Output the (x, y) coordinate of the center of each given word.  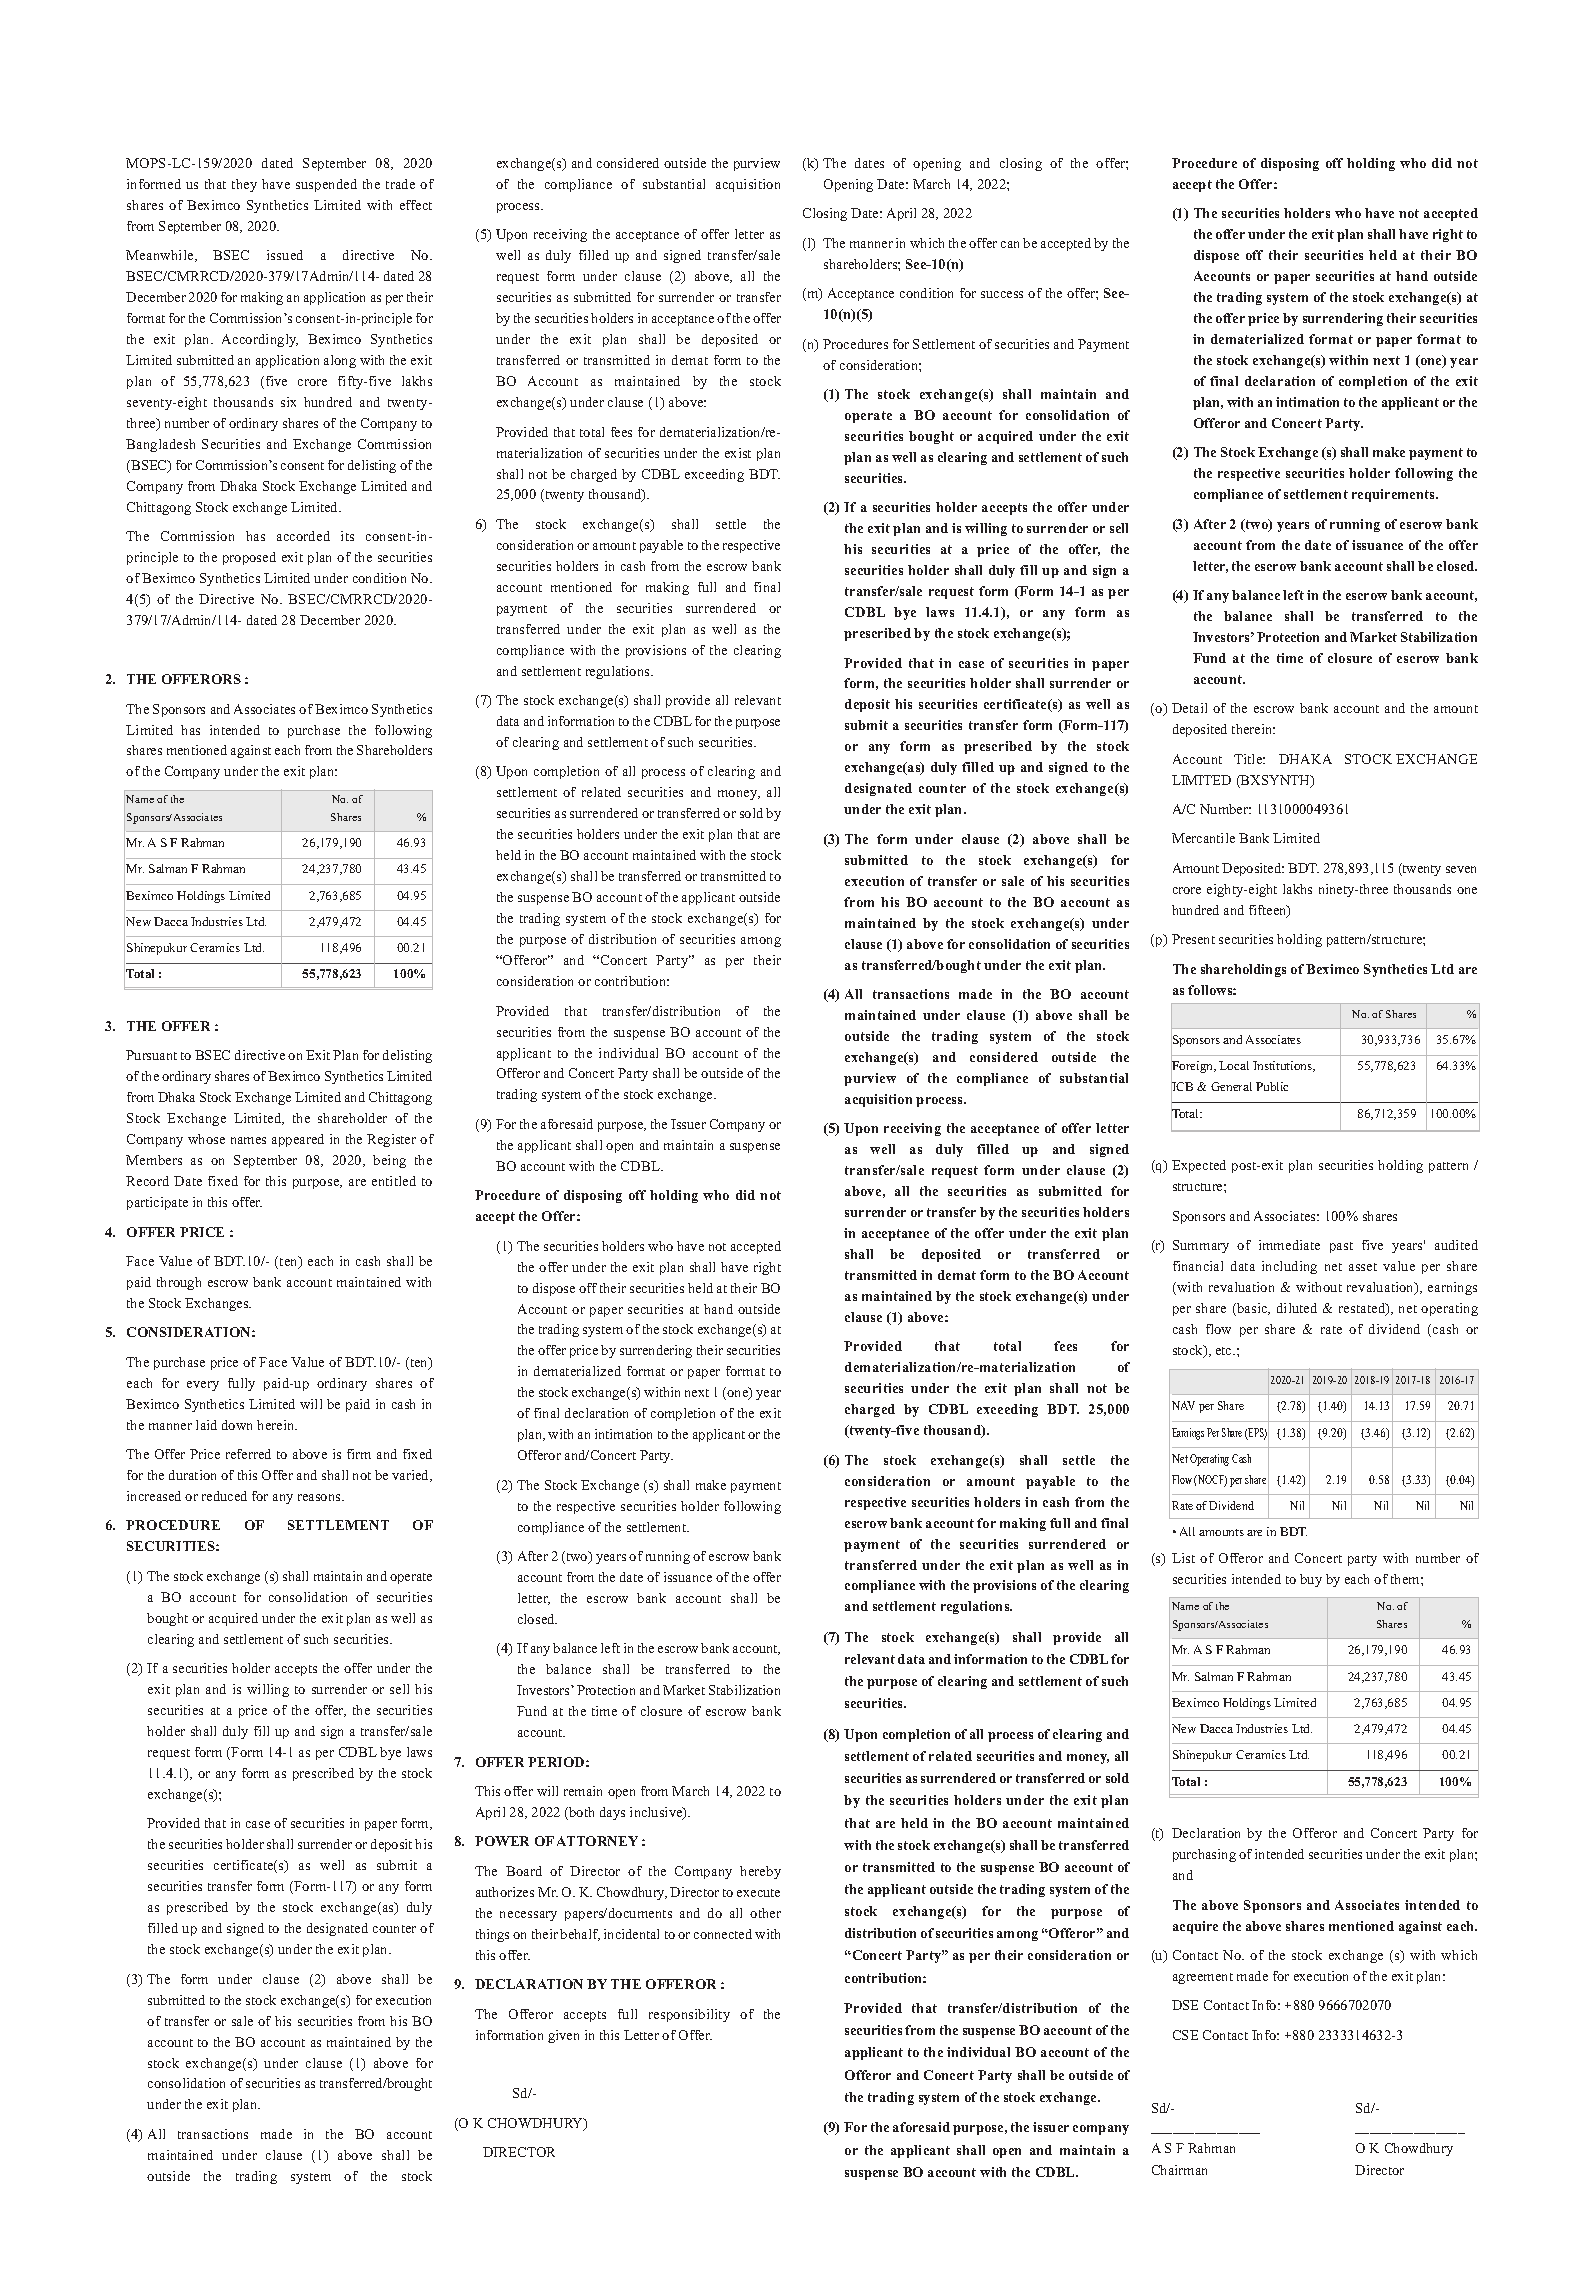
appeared (298, 1140)
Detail (1189, 708)
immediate (1289, 1245)
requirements (1394, 495)
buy (1311, 1580)
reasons (320, 1497)
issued (285, 255)
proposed (249, 558)
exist (738, 453)
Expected (1199, 1166)
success (1002, 294)
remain (583, 1791)
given (563, 2036)
